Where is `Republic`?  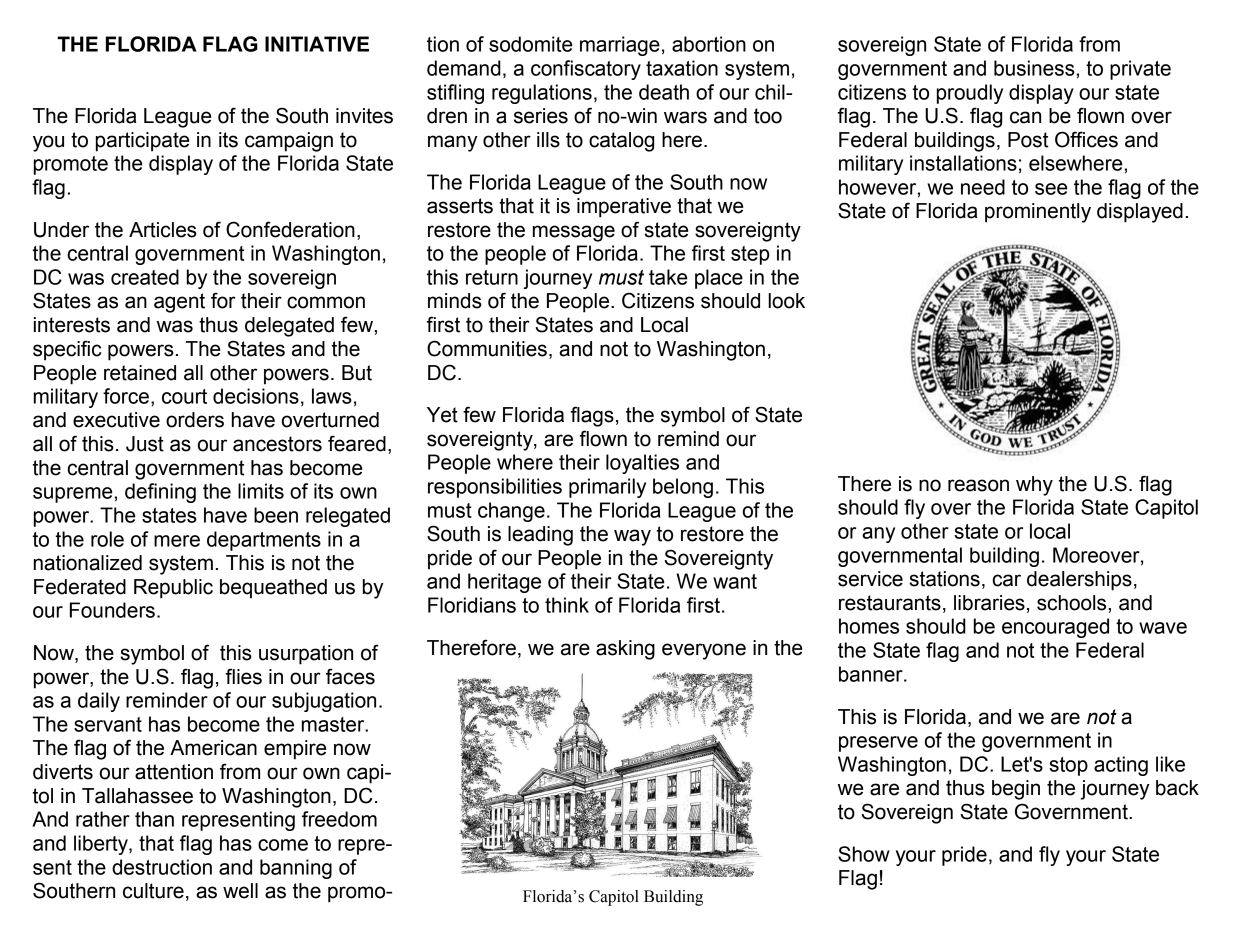
Republic is located at coordinates (173, 589).
